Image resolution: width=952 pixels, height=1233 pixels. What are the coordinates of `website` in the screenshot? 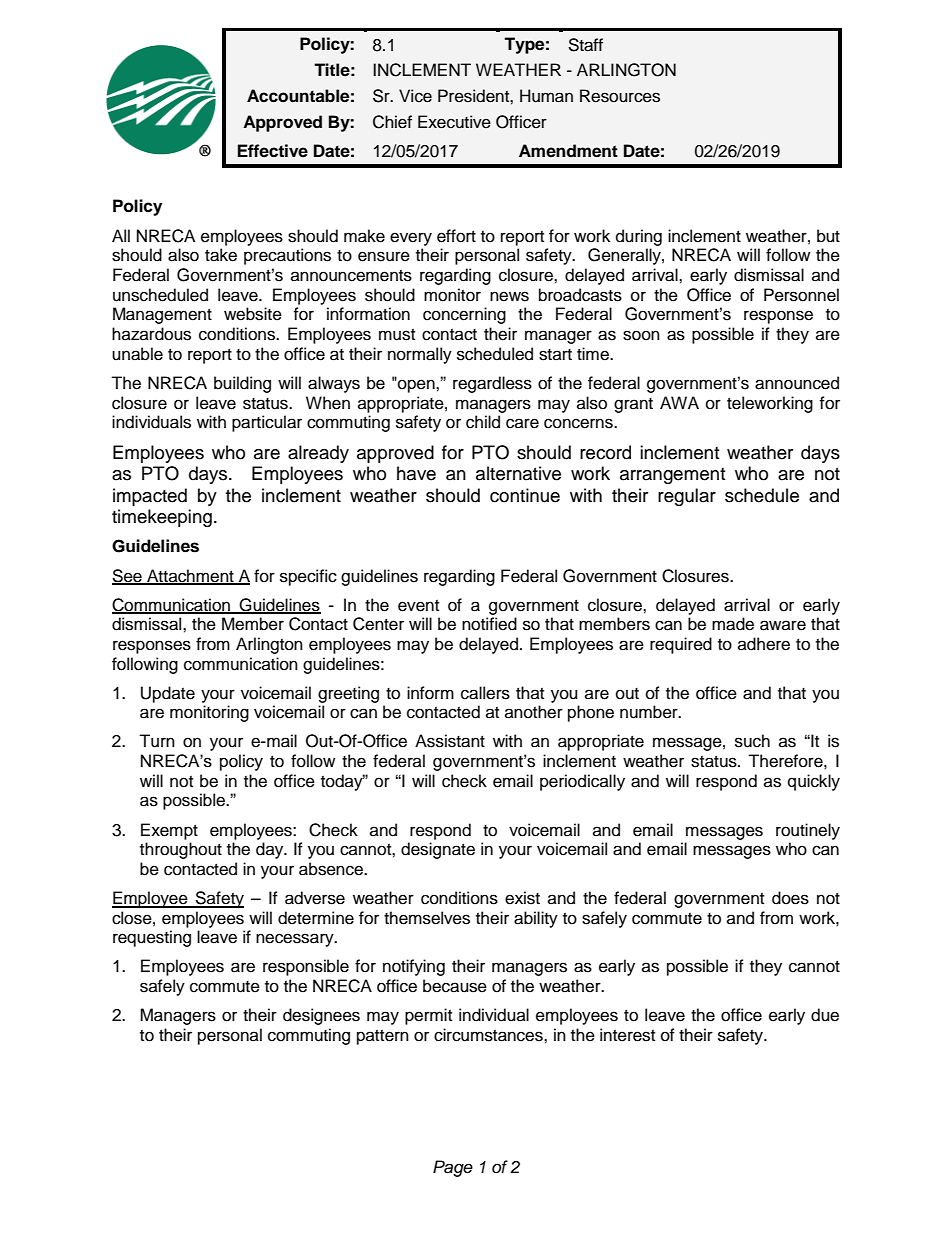 It's located at (253, 314).
